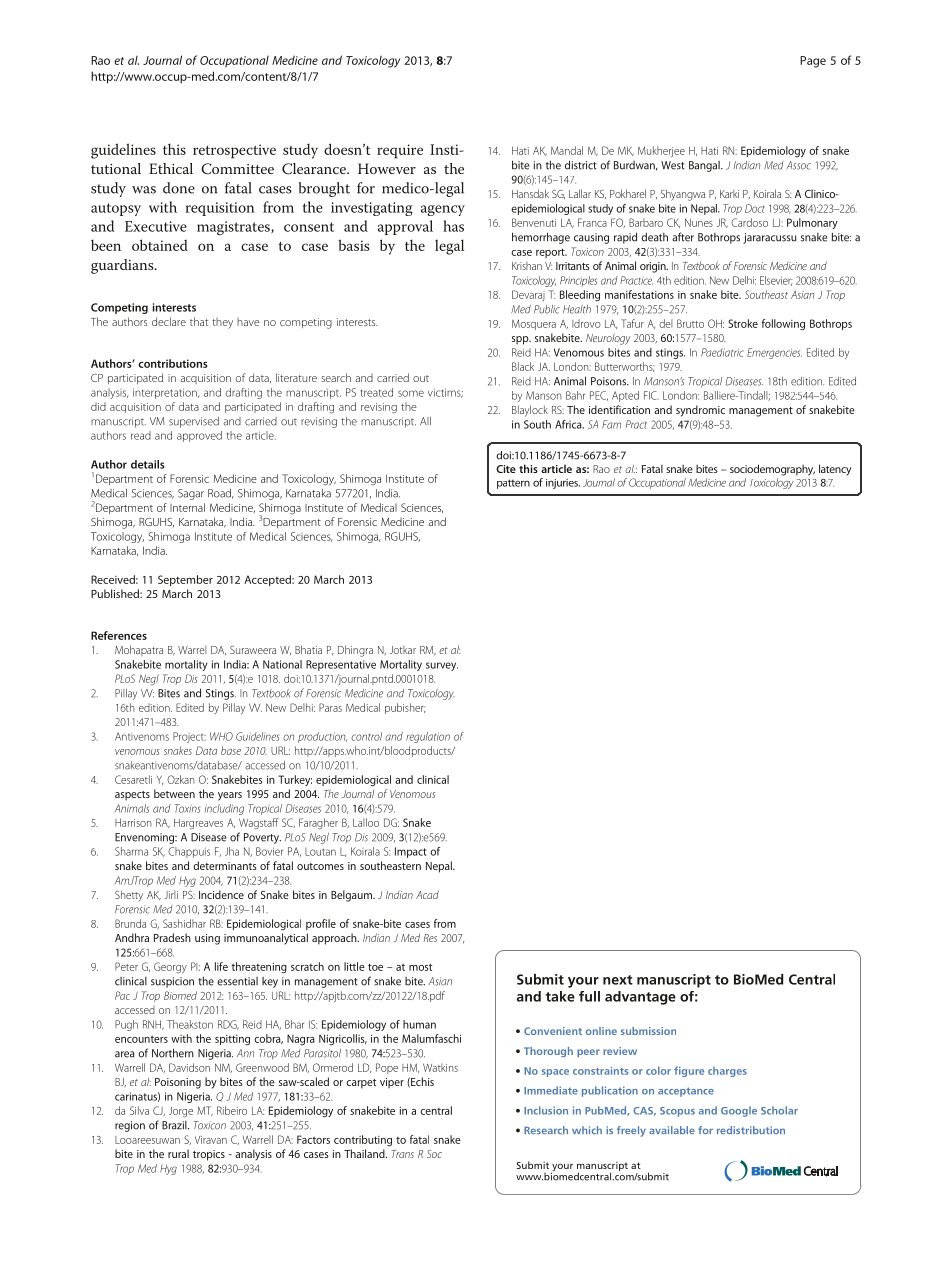  I want to click on latency, so click(835, 470).
